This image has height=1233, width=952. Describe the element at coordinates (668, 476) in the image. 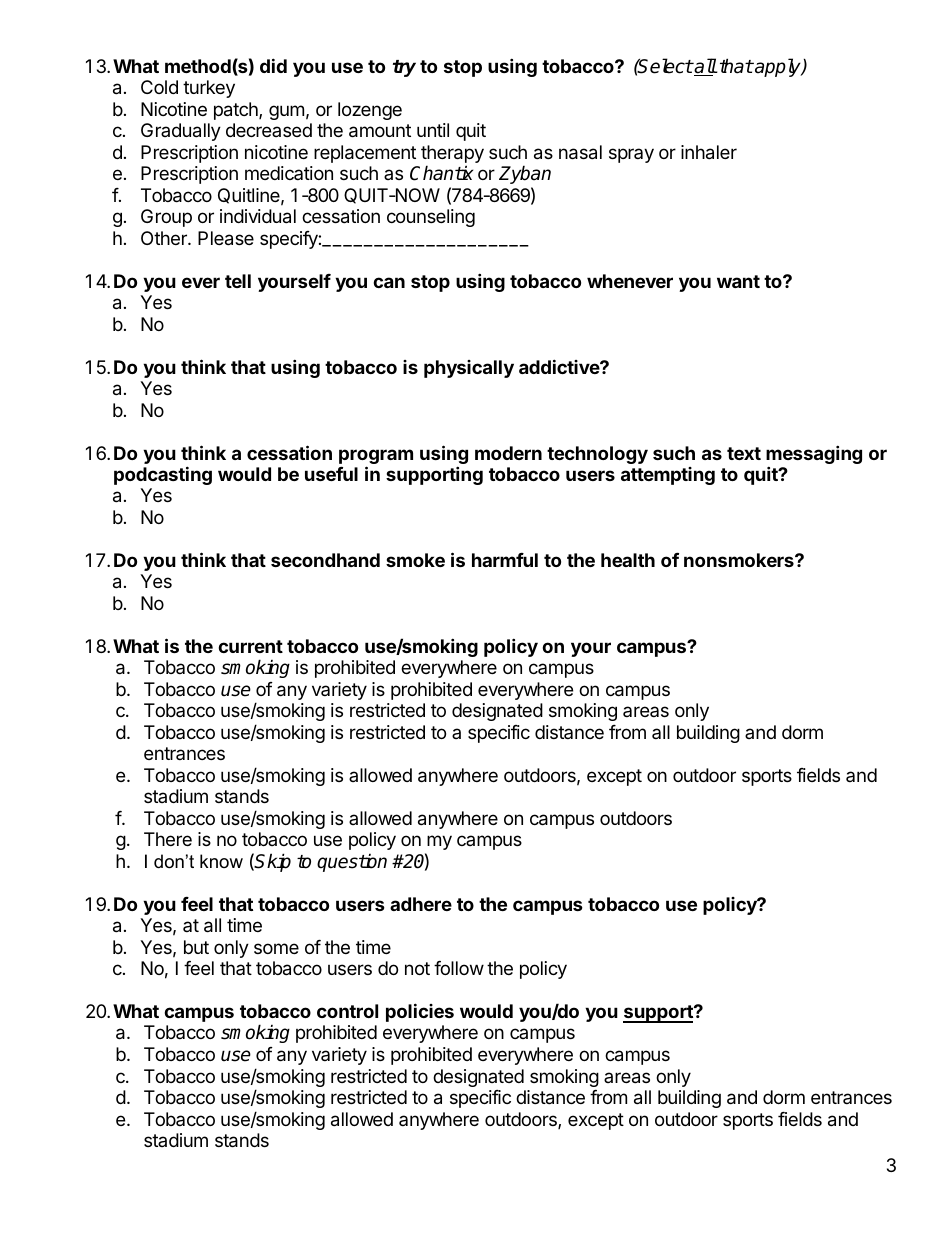

I see `attempting` at that location.
